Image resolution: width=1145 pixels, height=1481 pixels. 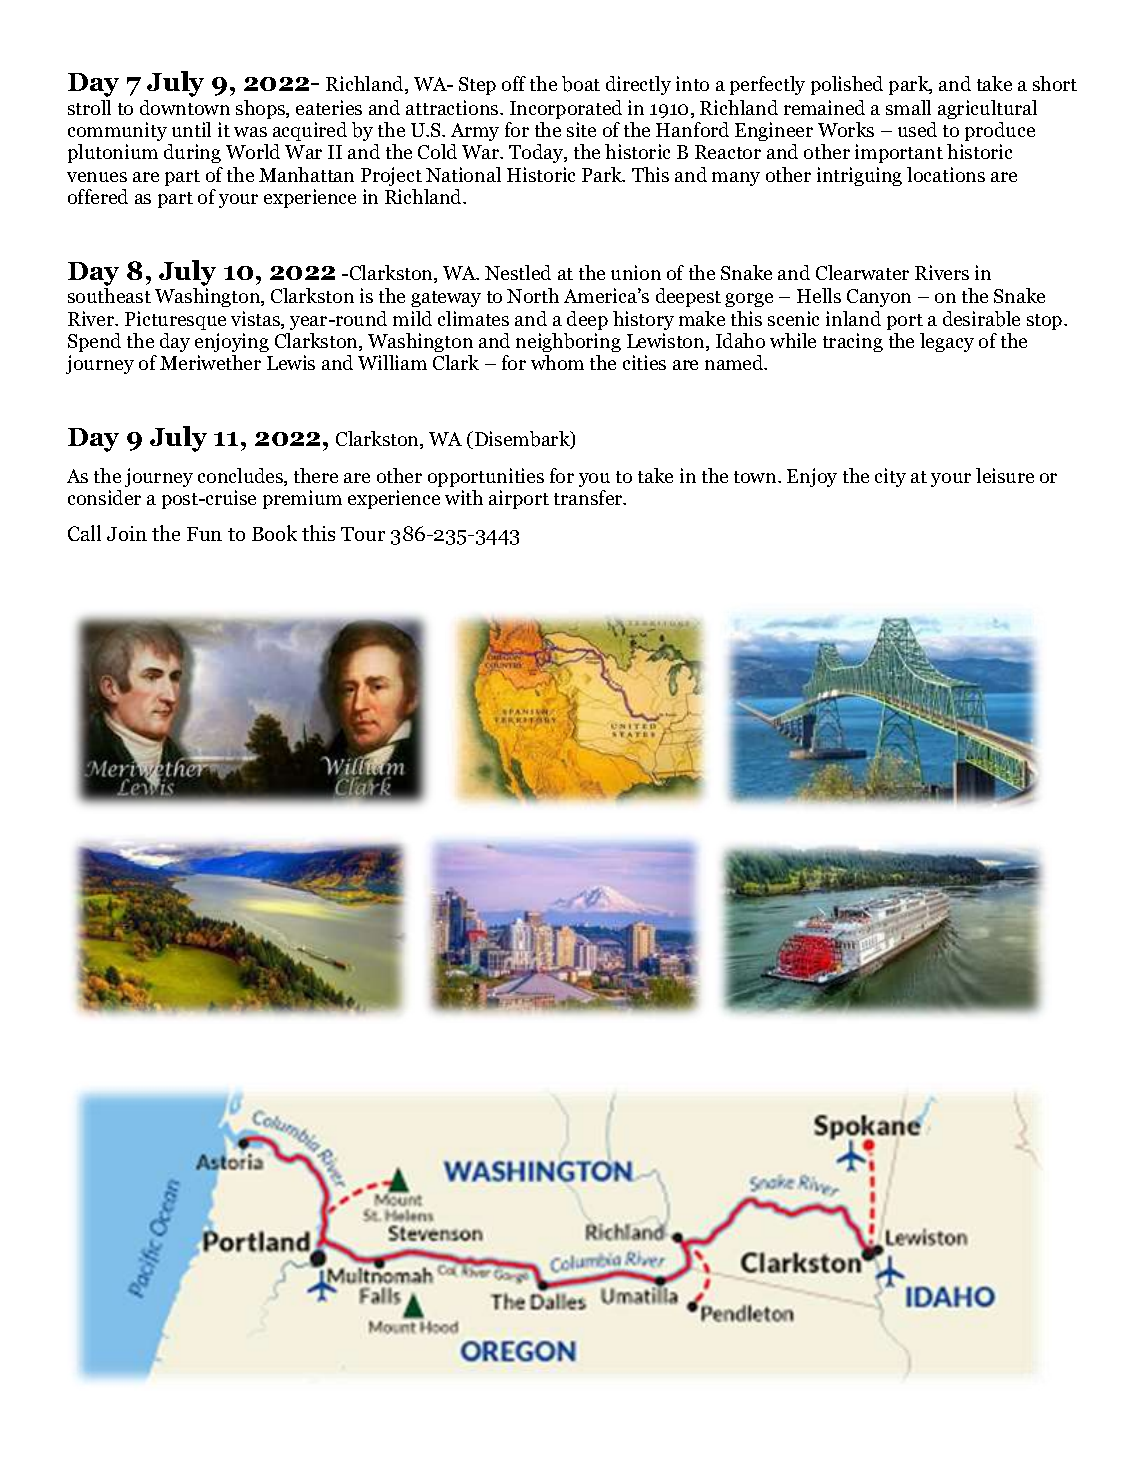 I want to click on legacy, so click(x=947, y=342).
